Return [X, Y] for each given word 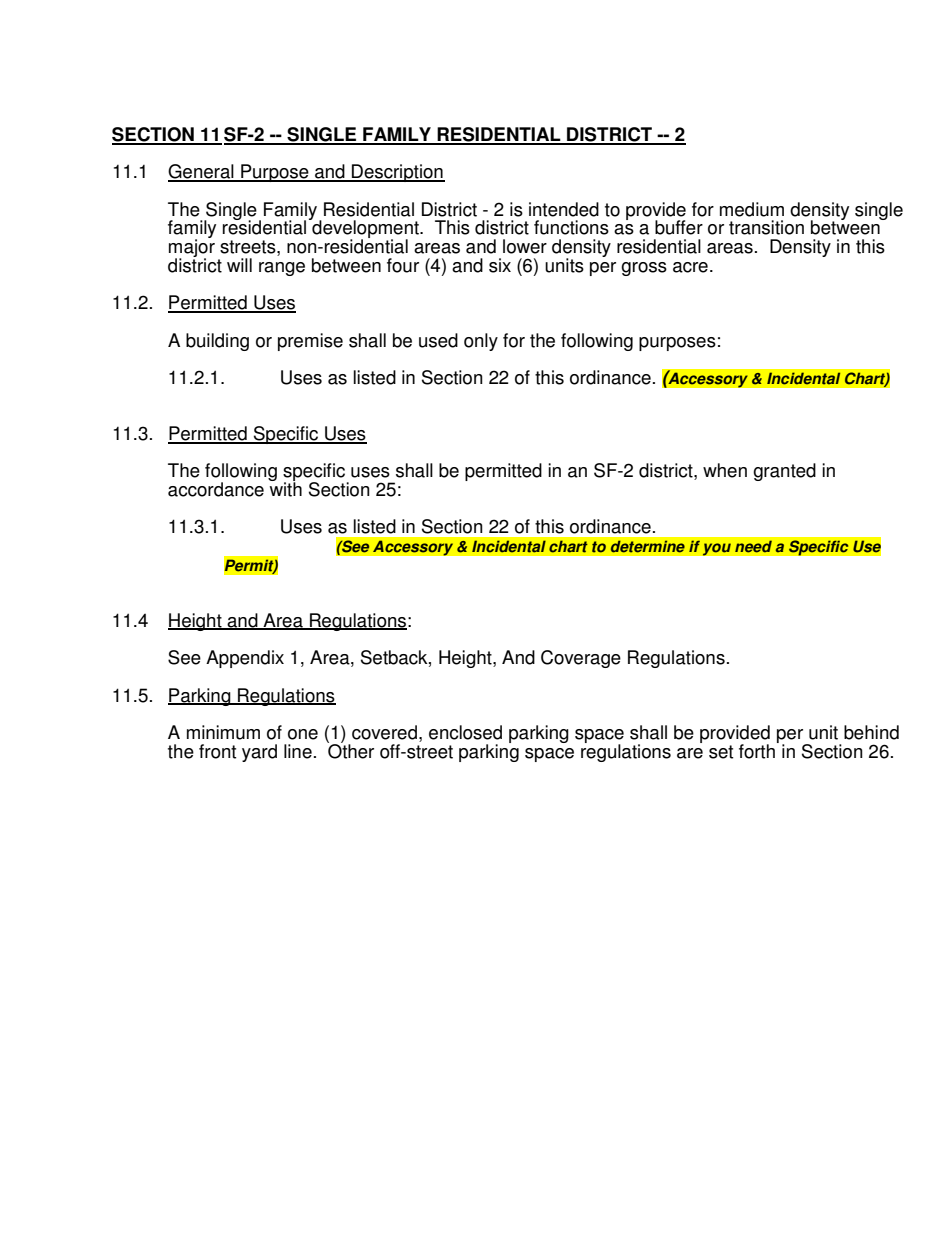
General [202, 172]
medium [752, 209]
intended [564, 209]
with [285, 488]
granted [784, 472]
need [753, 546]
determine [647, 546]
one [303, 734]
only [481, 342]
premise [310, 342]
